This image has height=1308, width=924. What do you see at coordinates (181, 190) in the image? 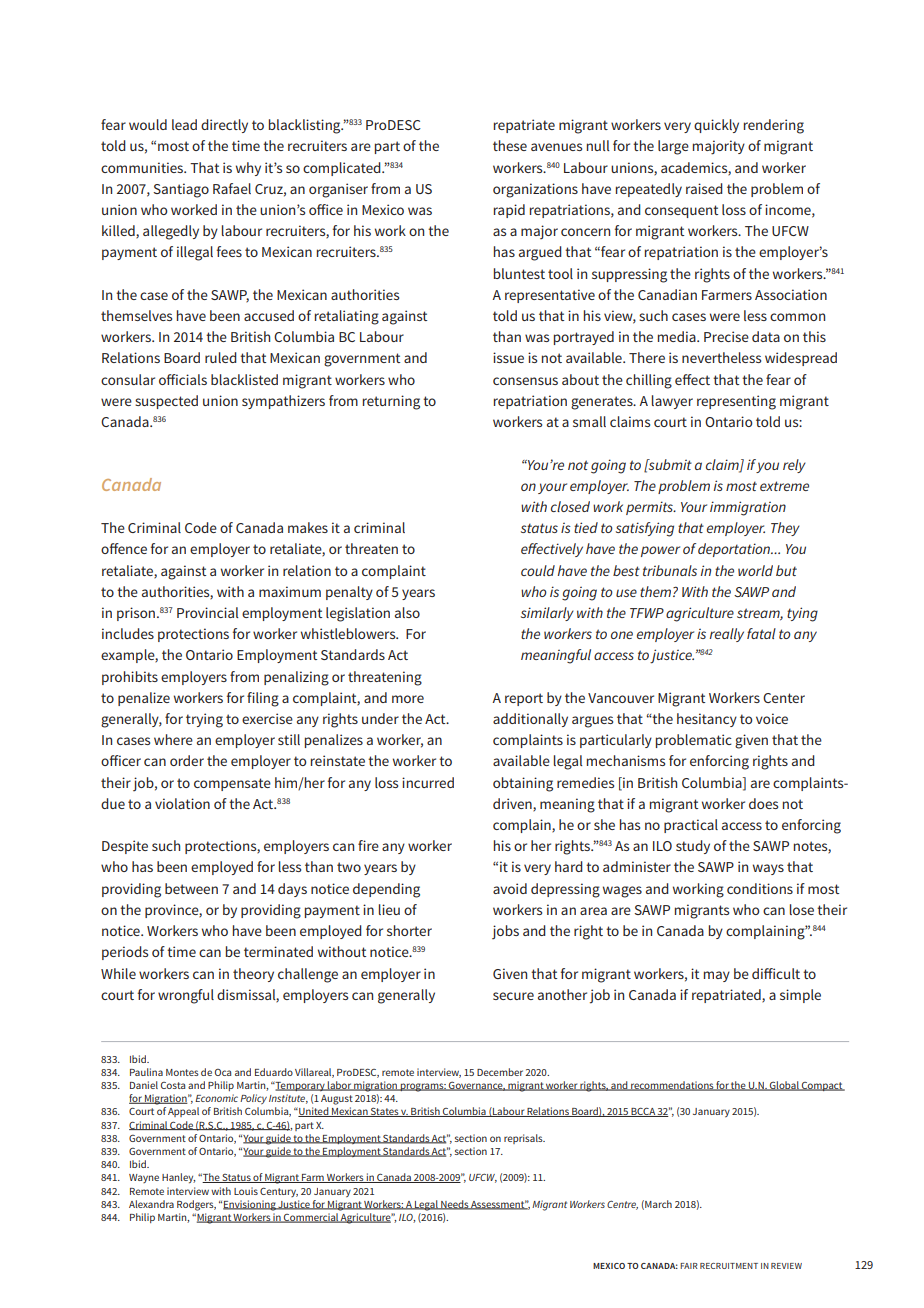
I see `Santiago` at bounding box center [181, 190].
